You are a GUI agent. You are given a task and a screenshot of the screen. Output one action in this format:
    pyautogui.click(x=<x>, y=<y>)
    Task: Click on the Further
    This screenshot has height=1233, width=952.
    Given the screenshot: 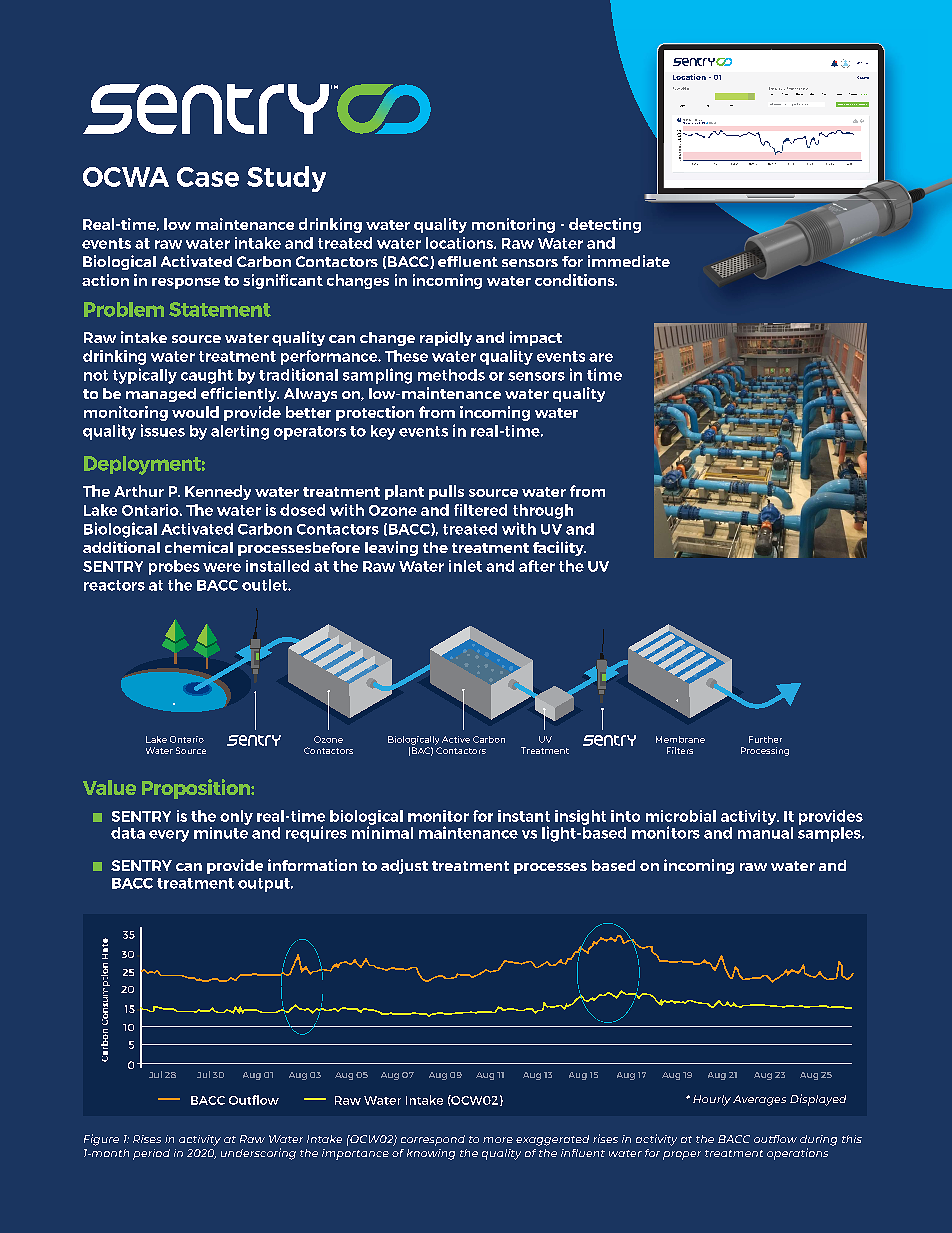 What is the action you would take?
    pyautogui.click(x=765, y=739)
